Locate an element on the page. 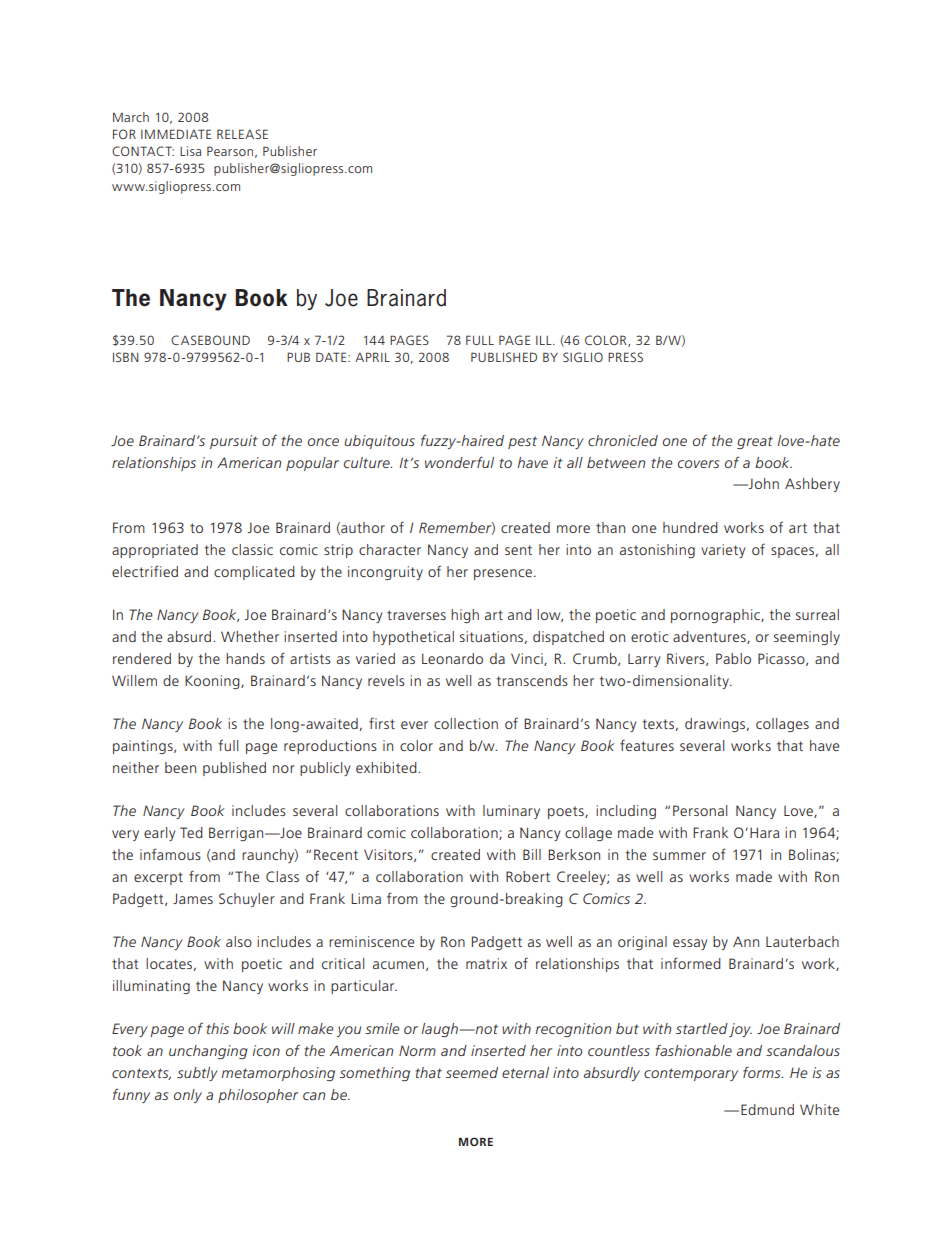  summer is located at coordinates (679, 856).
